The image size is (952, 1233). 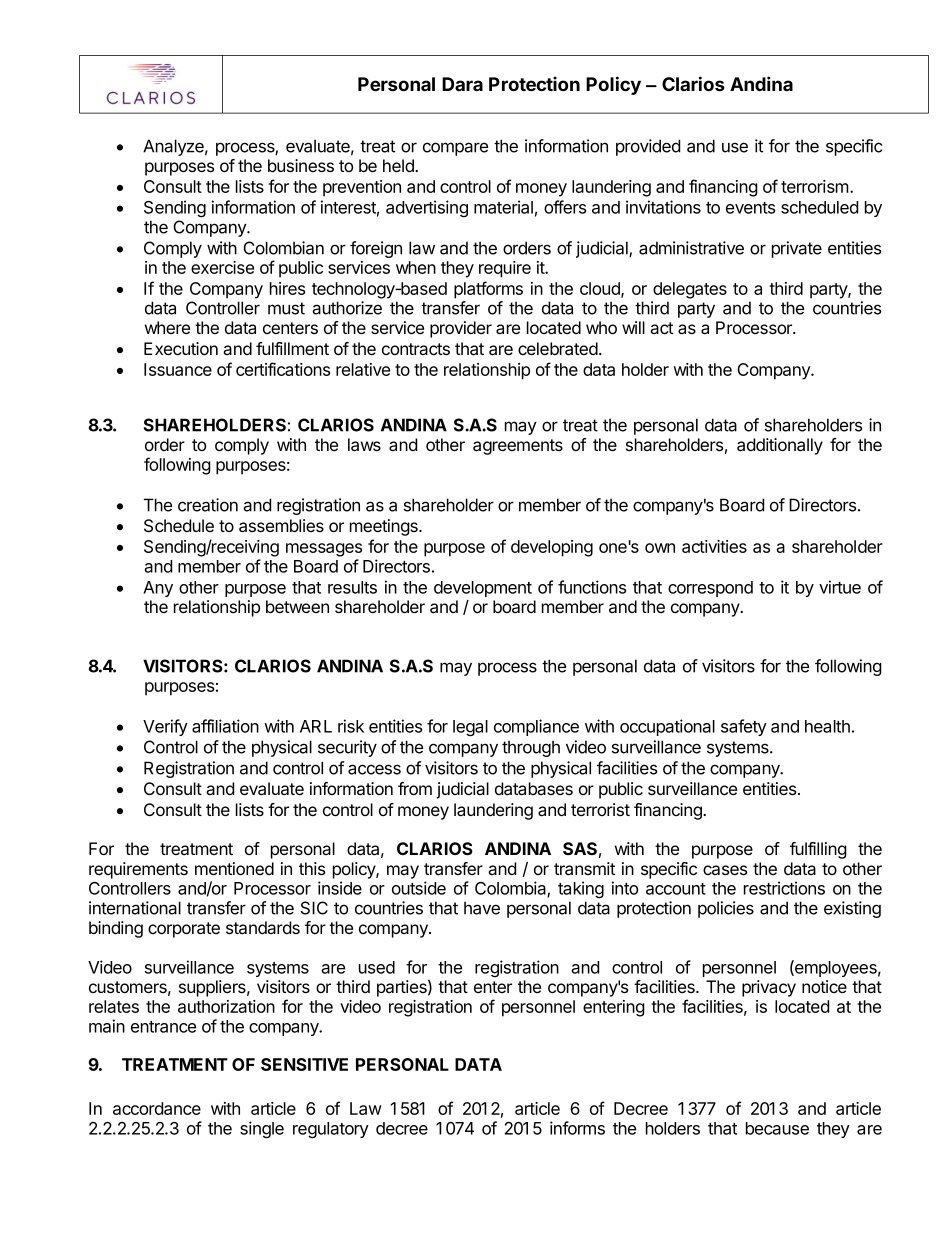 I want to click on informs, so click(x=577, y=1128).
